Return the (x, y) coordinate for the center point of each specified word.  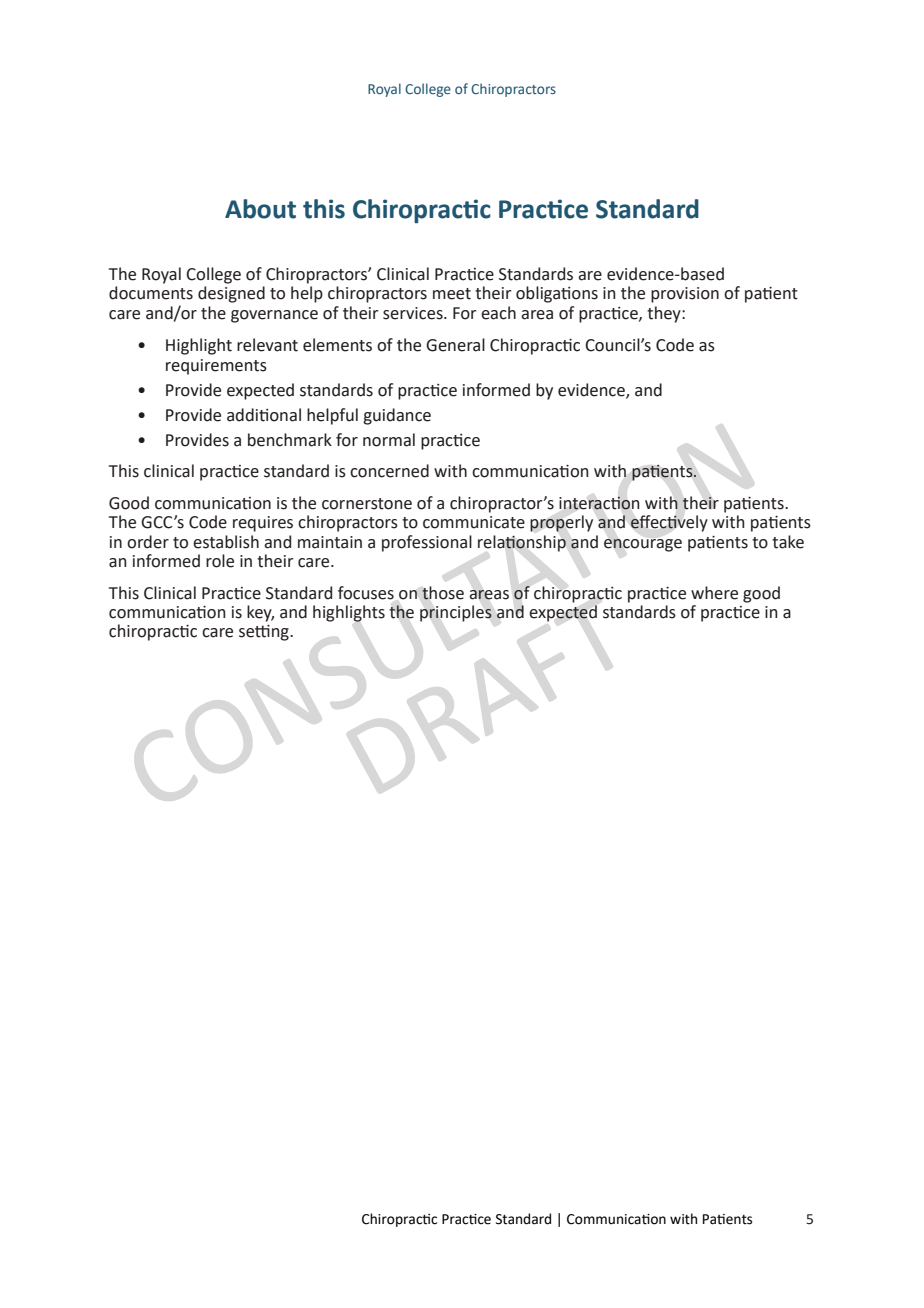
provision (685, 295)
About (260, 209)
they (665, 314)
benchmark (290, 440)
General (455, 345)
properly (561, 523)
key (260, 613)
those (443, 593)
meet (452, 294)
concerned (389, 471)
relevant (267, 345)
